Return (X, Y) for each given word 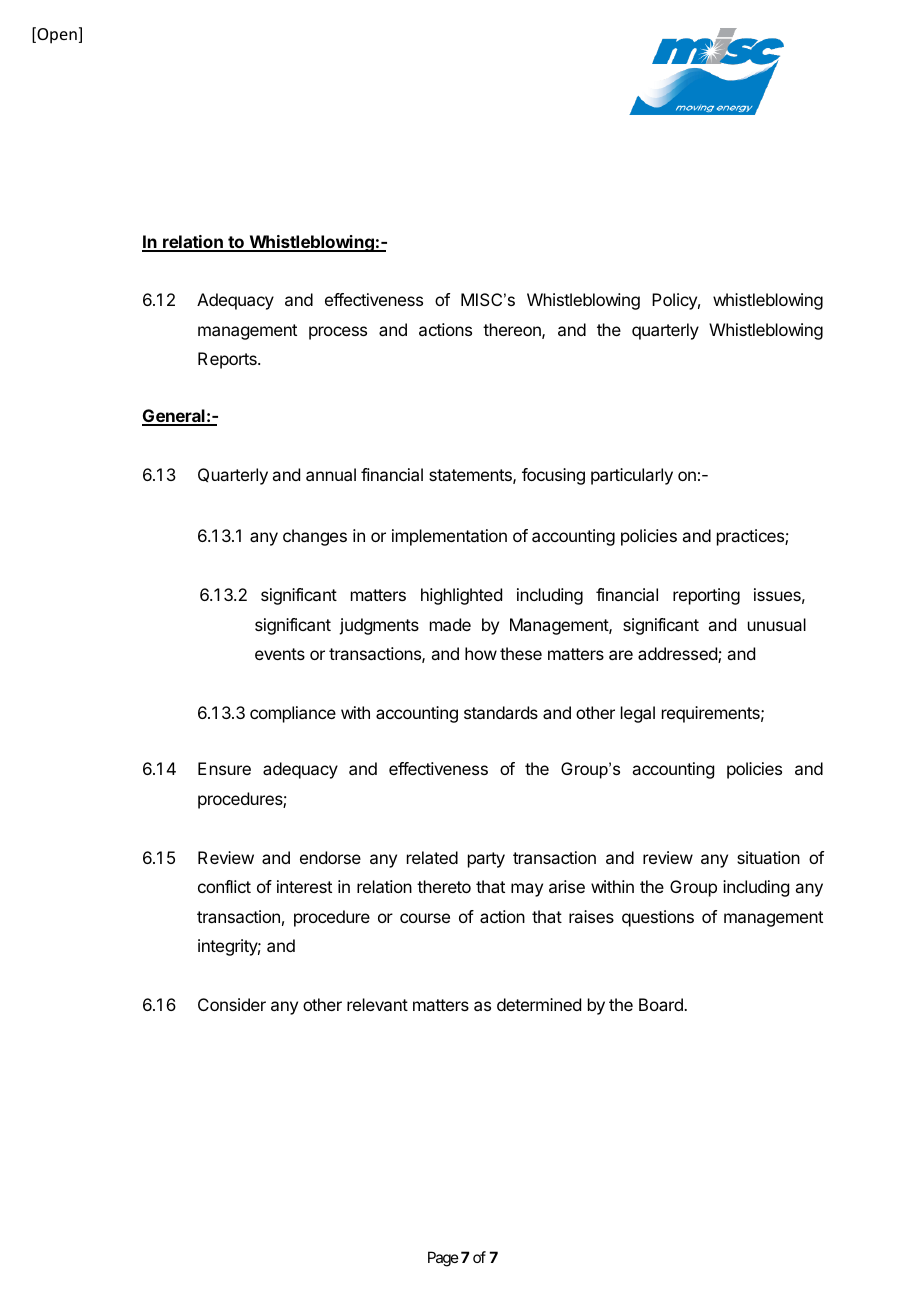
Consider (232, 1004)
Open (56, 35)
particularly (632, 476)
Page (443, 1259)
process (338, 333)
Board (662, 1004)
